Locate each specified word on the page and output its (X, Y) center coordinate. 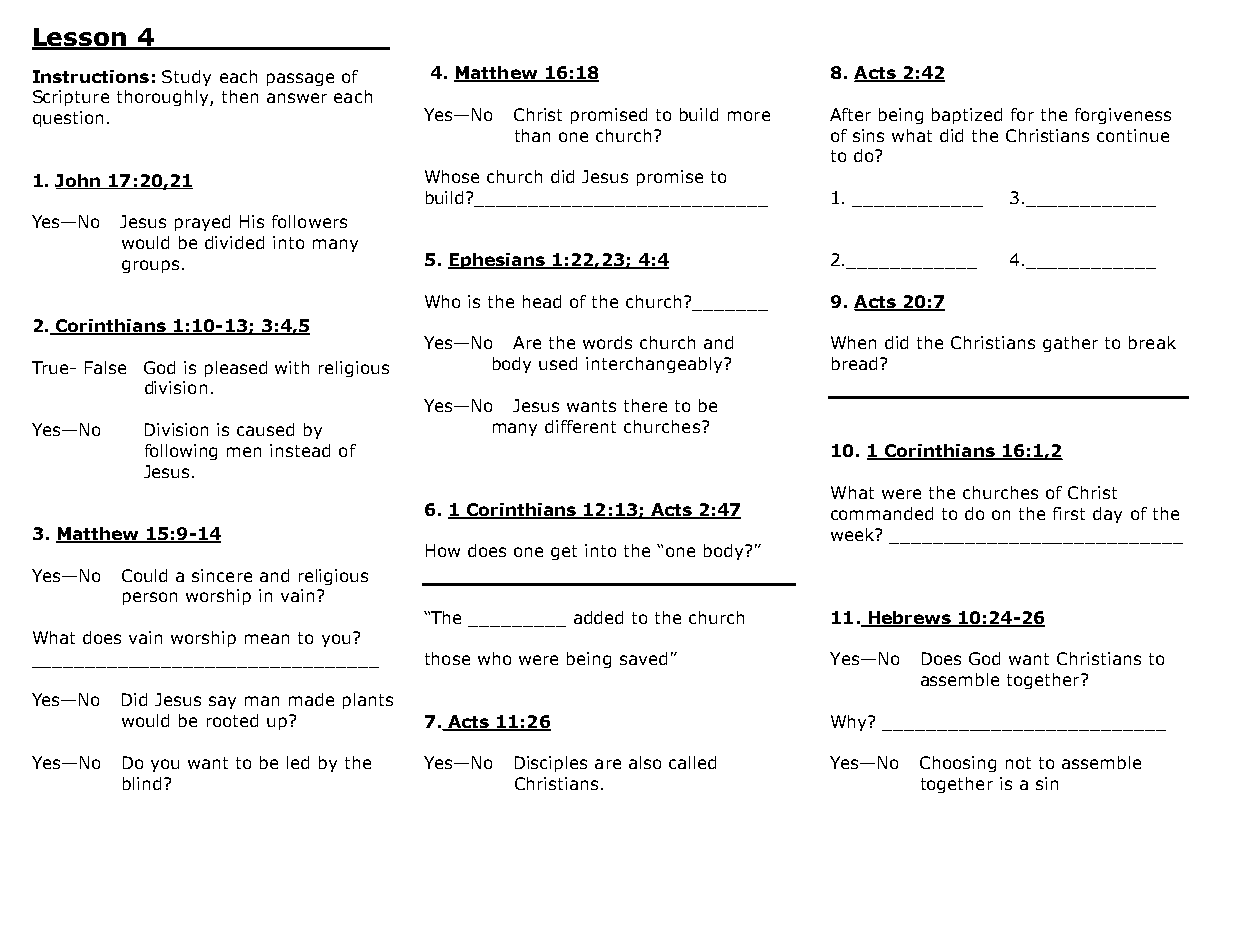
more (749, 116)
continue (1133, 135)
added (598, 617)
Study (186, 78)
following (181, 452)
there (645, 405)
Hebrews (909, 618)
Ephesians (497, 261)
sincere (222, 575)
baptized (967, 116)
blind (142, 783)
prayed (202, 223)
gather (1070, 344)
